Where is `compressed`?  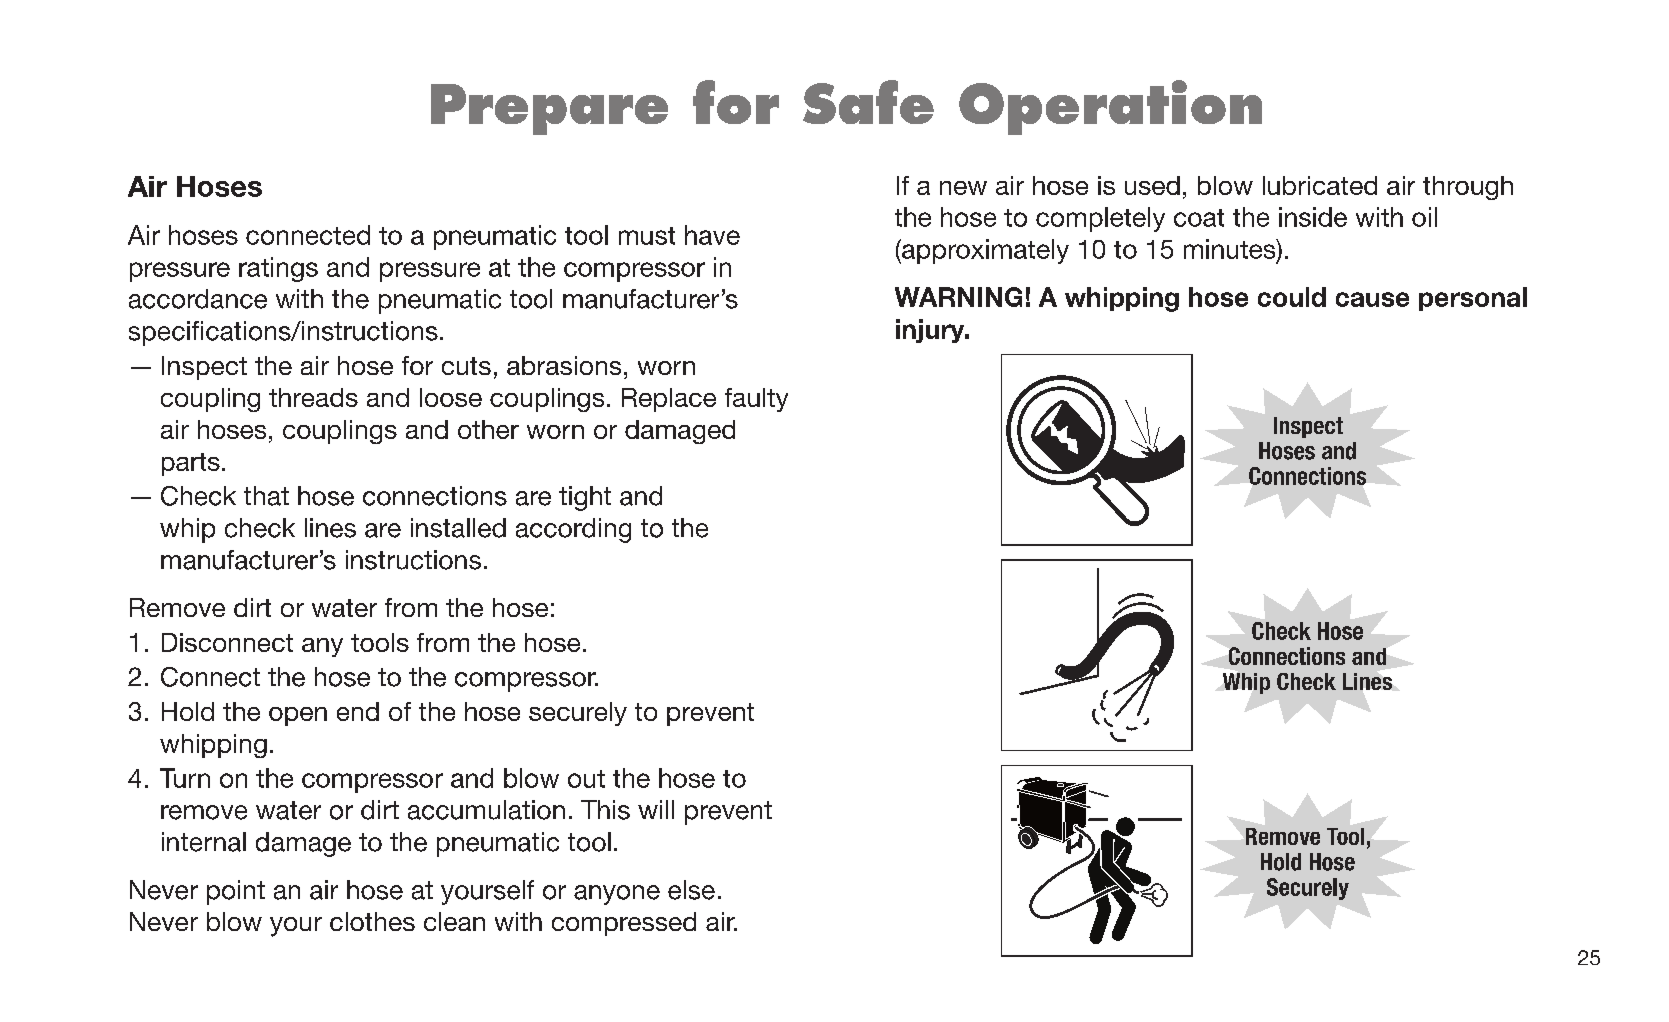
compressed is located at coordinates (624, 924).
